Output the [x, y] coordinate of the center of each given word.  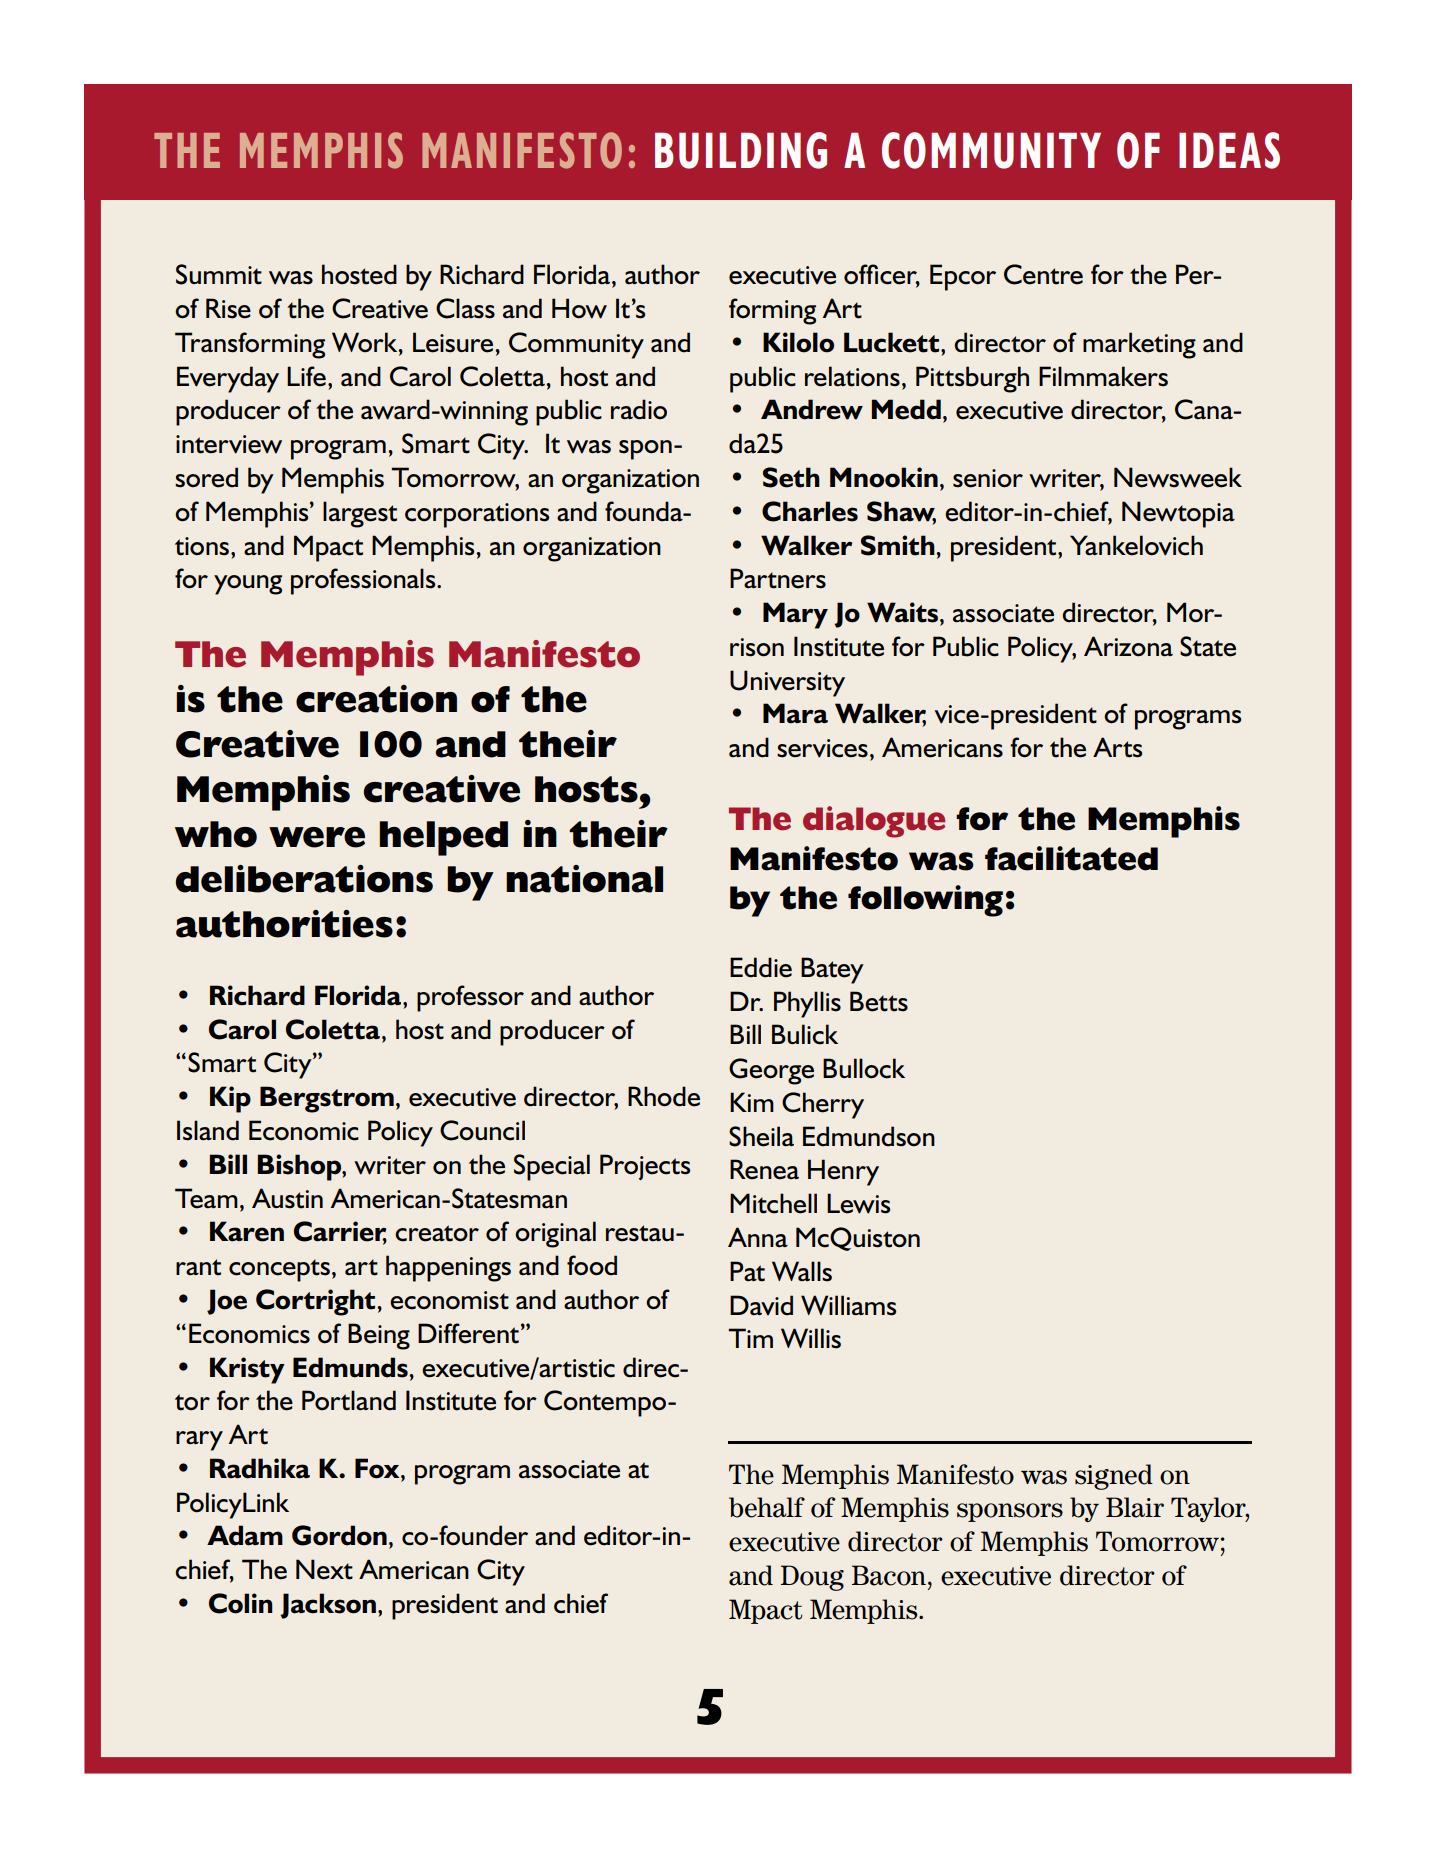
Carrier [340, 1232]
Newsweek [1178, 477]
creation [376, 699]
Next [324, 1569]
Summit [219, 274]
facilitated [1071, 858]
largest [360, 514]
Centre [1043, 274]
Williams [848, 1305]
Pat [747, 1271]
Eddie [761, 967]
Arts [1117, 747]
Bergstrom [327, 1099]
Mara [795, 713]
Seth [791, 477]
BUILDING [741, 150]
